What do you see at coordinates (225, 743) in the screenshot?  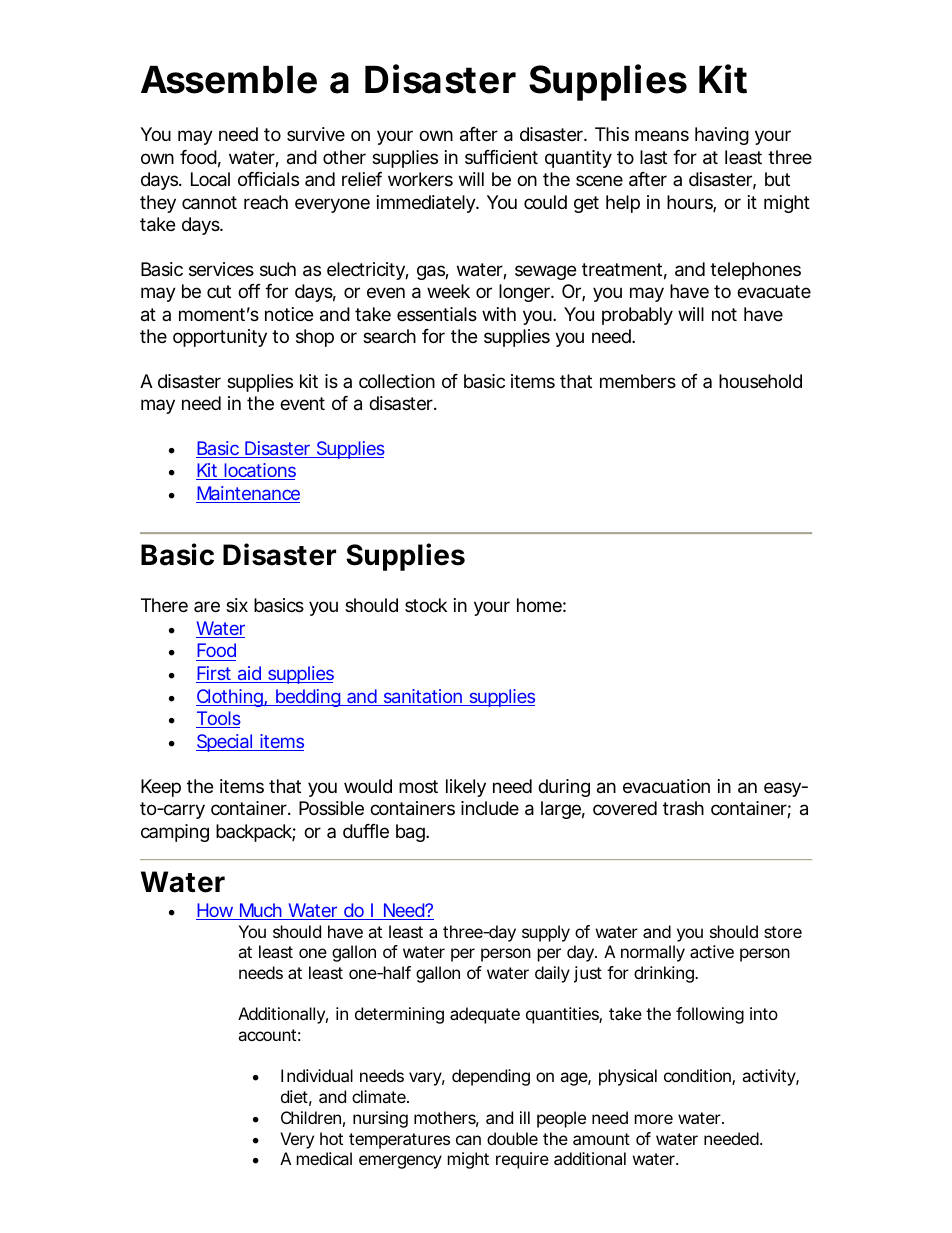 I see `Special` at bounding box center [225, 743].
